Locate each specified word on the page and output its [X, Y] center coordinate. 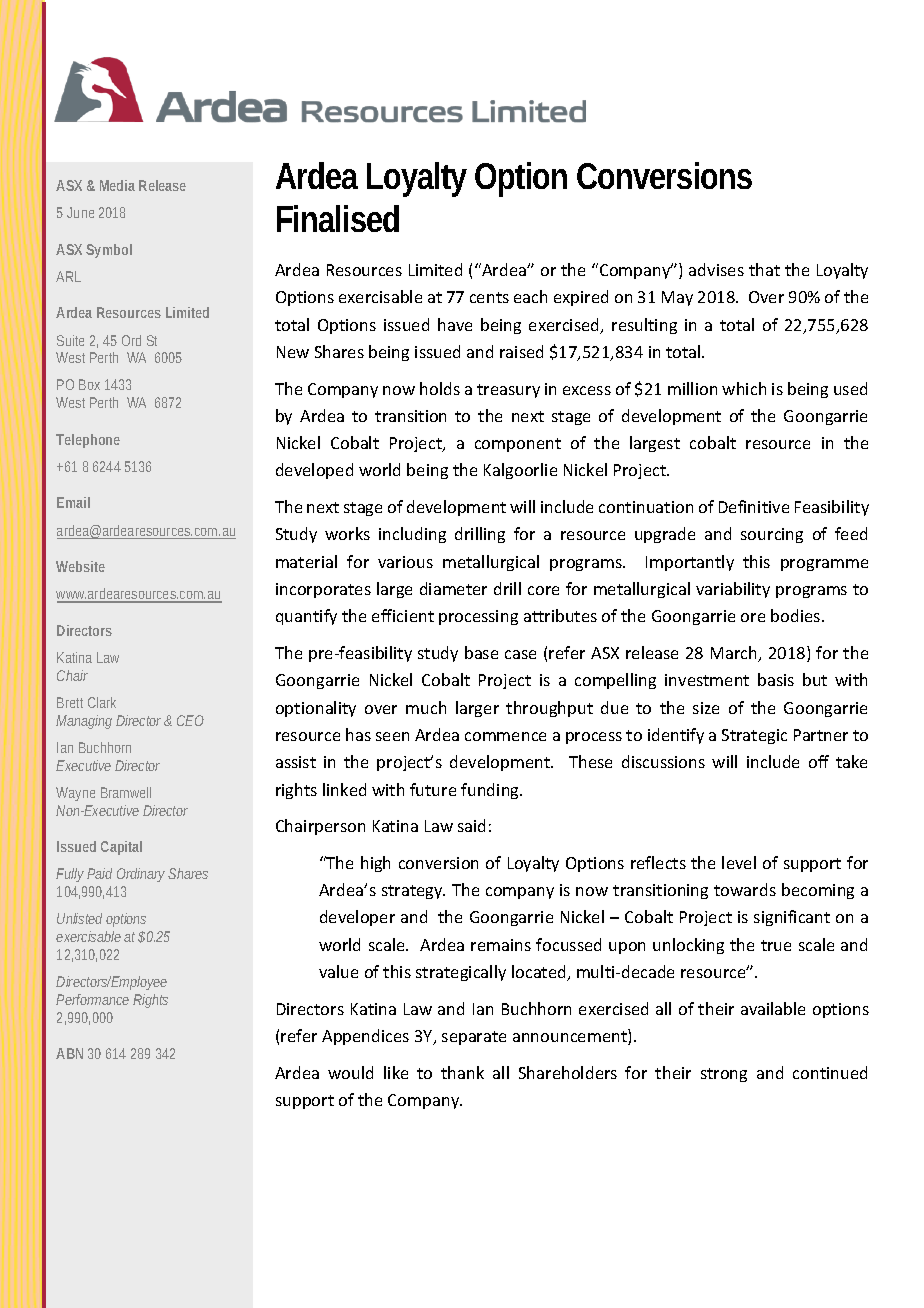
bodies [797, 615]
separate [474, 1038]
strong [724, 1075]
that [764, 269]
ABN [69, 1053]
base [481, 652]
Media [117, 185]
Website [80, 566]
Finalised [338, 218]
